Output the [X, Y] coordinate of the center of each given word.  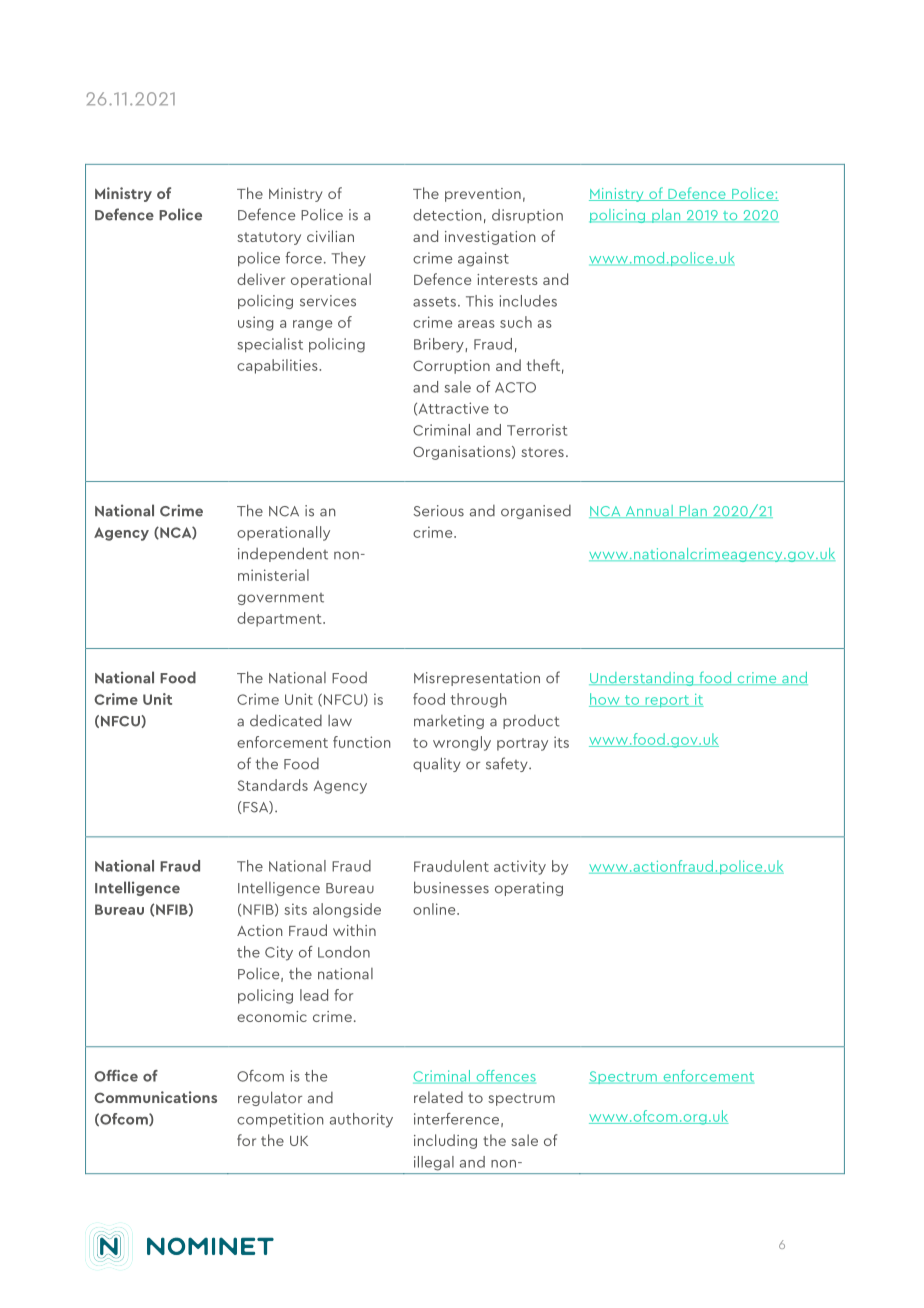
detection [447, 215]
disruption [527, 216]
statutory [269, 238]
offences [505, 1077]
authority [361, 1120]
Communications [155, 1097]
